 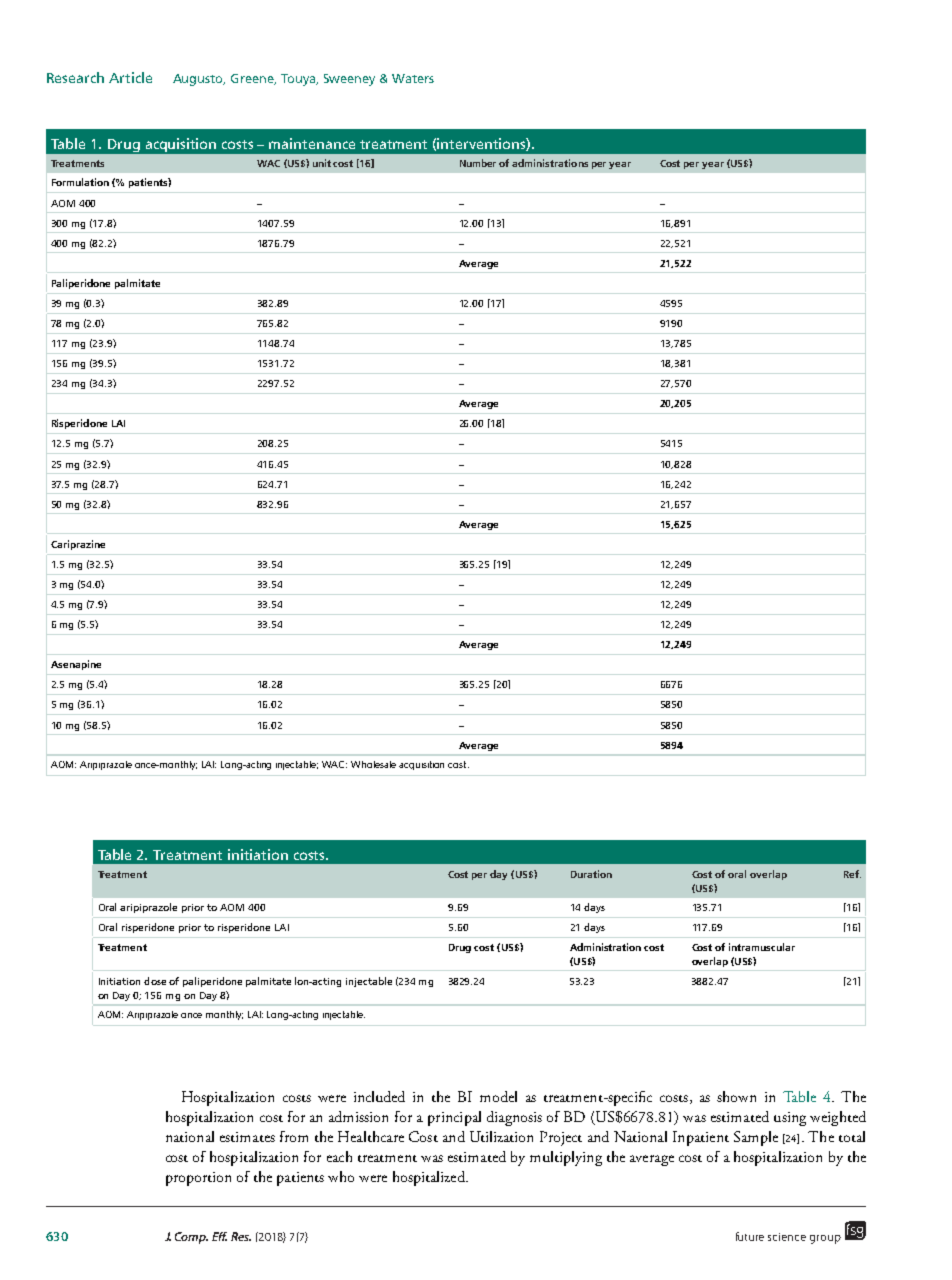 What do you see at coordinates (736, 1096) in the screenshot?
I see `shown` at bounding box center [736, 1096].
